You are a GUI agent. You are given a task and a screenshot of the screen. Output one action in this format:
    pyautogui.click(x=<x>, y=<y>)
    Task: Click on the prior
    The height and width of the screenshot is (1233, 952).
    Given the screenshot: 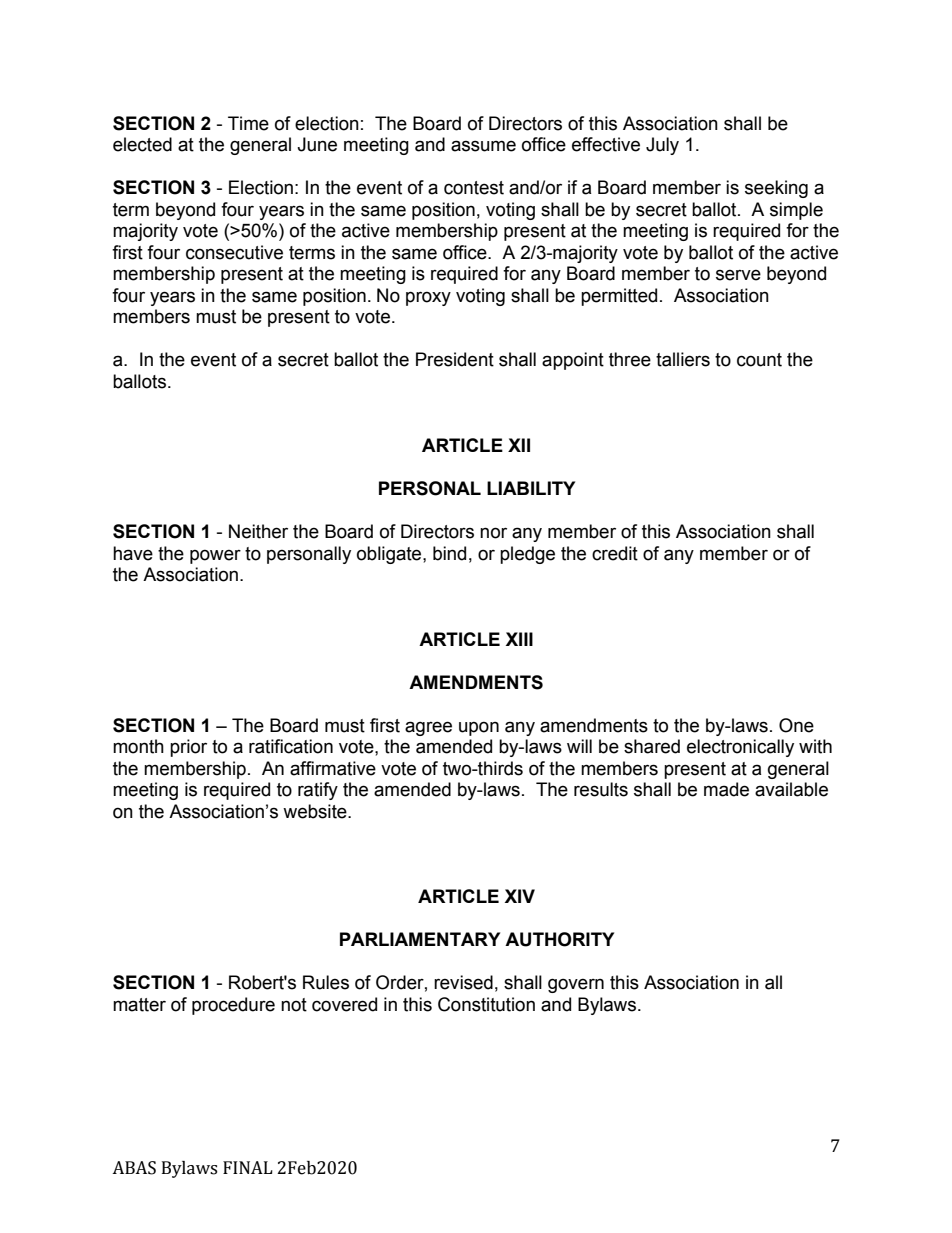 What is the action you would take?
    pyautogui.click(x=188, y=748)
